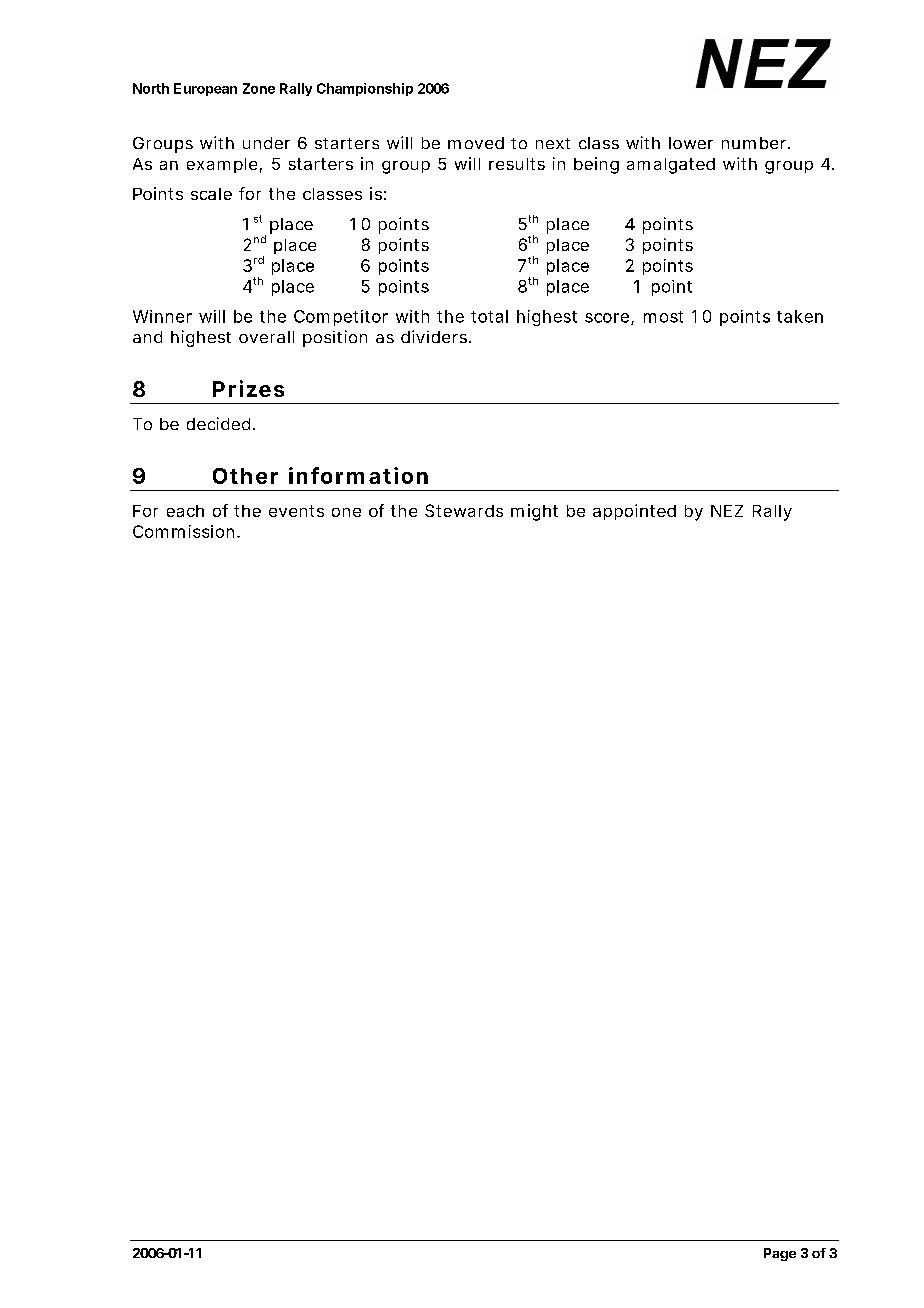 This screenshot has height=1308, width=924. What do you see at coordinates (476, 143) in the screenshot?
I see `moved` at bounding box center [476, 143].
